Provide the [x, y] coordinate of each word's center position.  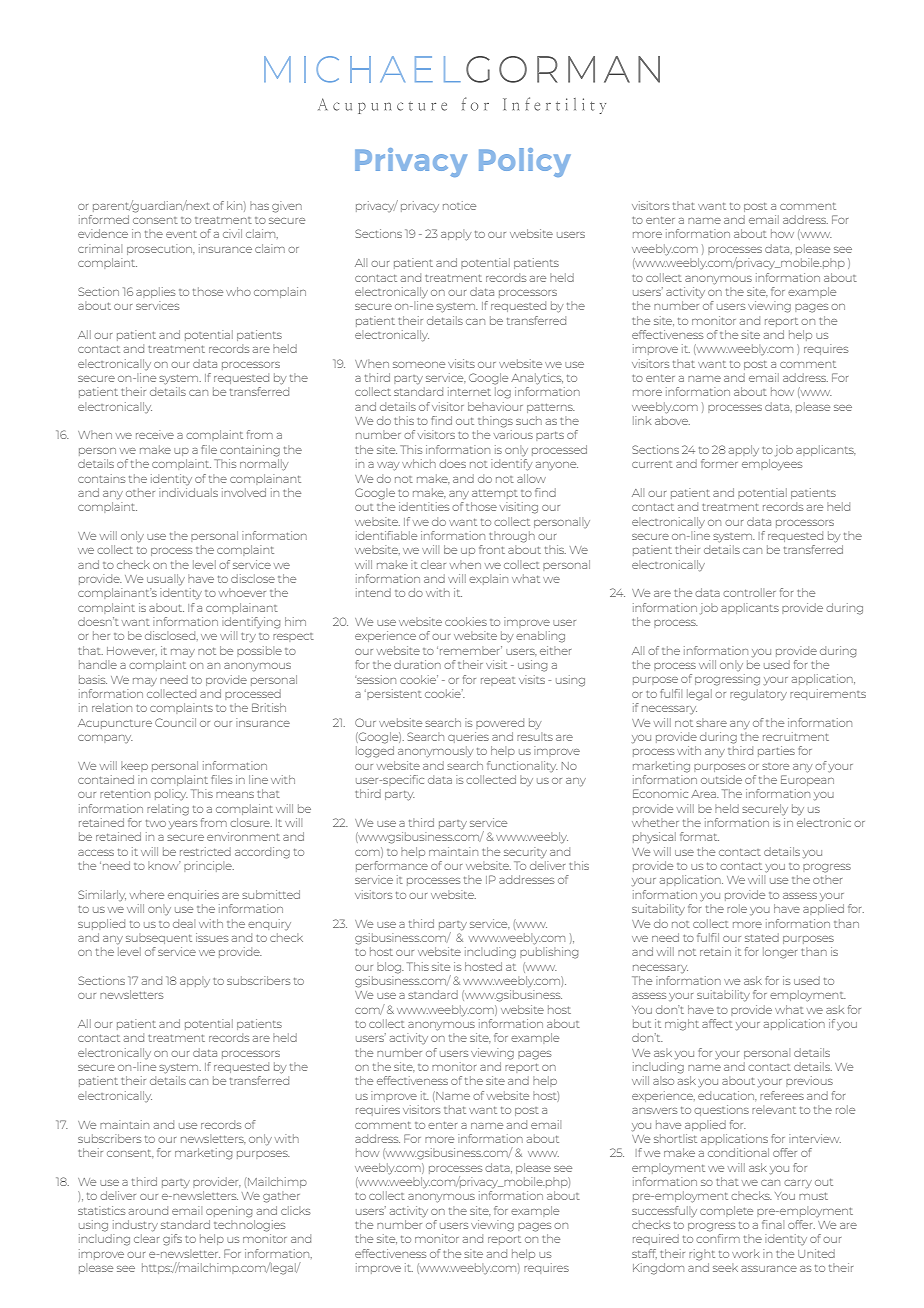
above [672, 420]
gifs [172, 1240]
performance [392, 866]
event [181, 234]
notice [459, 205]
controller [749, 592]
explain [488, 579]
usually [166, 579]
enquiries [193, 895]
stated [762, 937]
